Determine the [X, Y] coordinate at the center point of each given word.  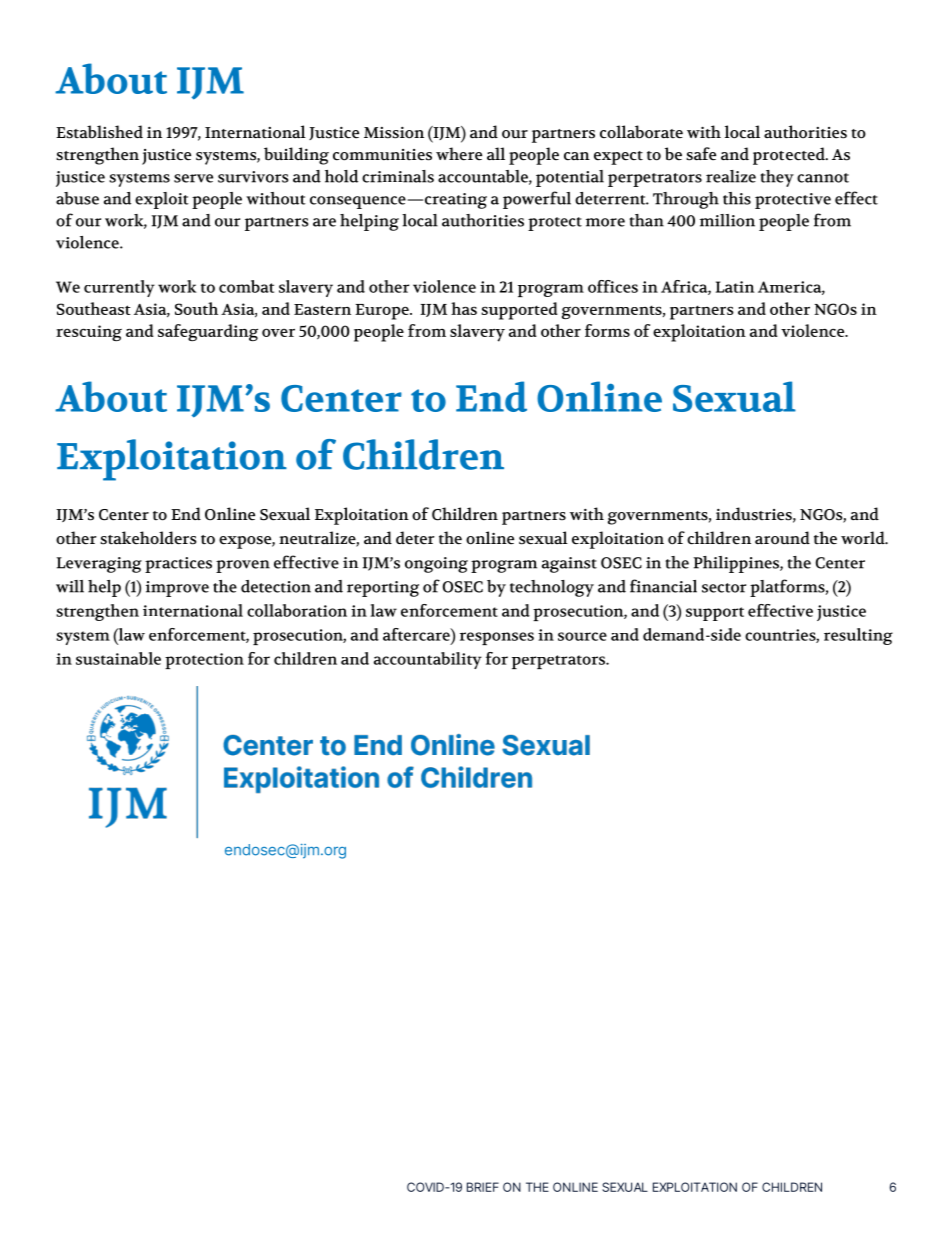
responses [497, 638]
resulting [858, 636]
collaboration [297, 610]
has [464, 308]
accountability [428, 660]
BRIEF [483, 1187]
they [777, 178]
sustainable [118, 658]
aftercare [417, 634]
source [582, 636]
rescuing [89, 333]
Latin [735, 287]
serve [193, 178]
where [459, 154]
